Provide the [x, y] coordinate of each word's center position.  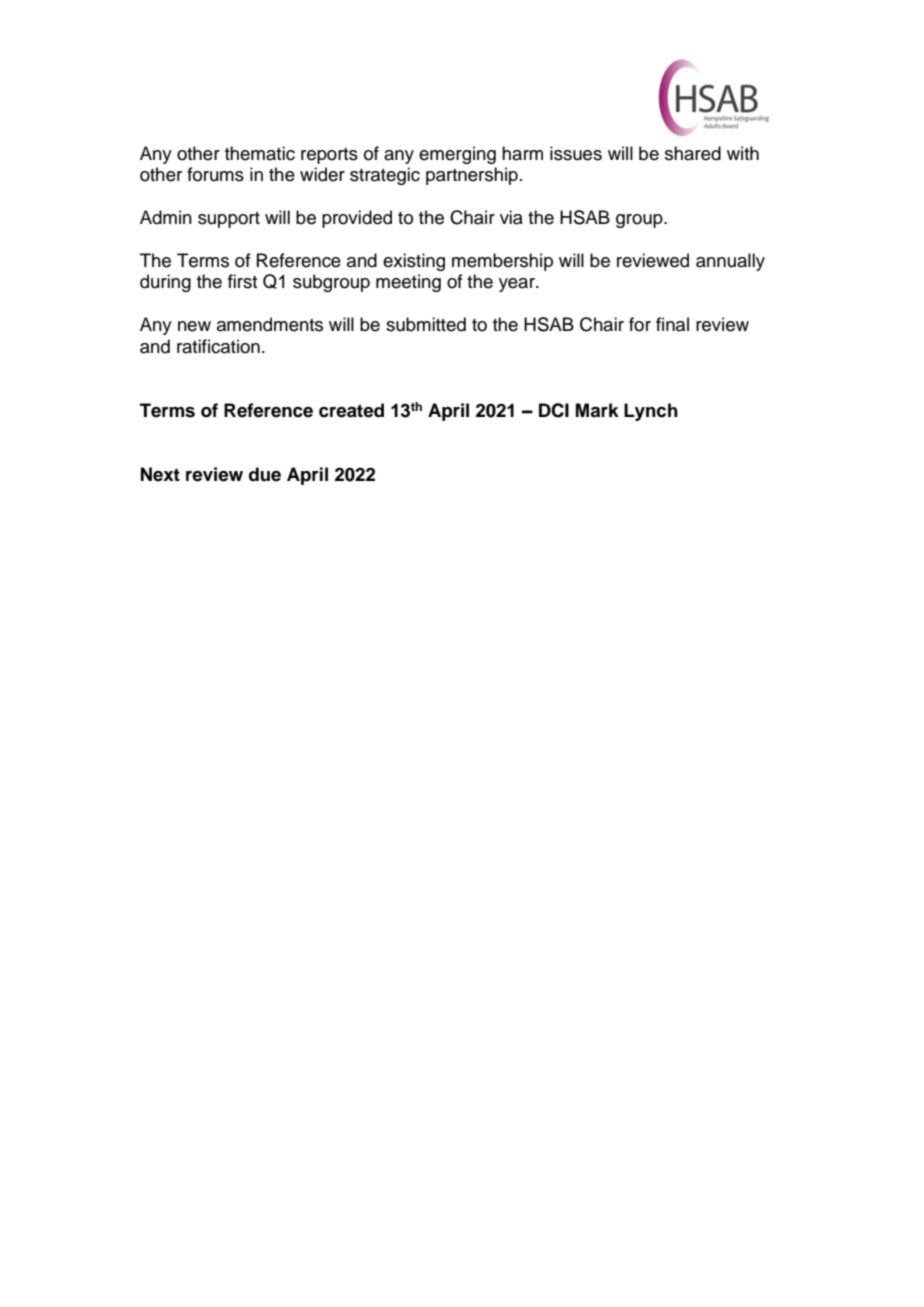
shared [693, 153]
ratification [218, 346]
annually [730, 262]
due [265, 474]
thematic [260, 153]
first [242, 281]
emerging [457, 155]
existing [414, 262]
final [672, 324]
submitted [426, 324]
